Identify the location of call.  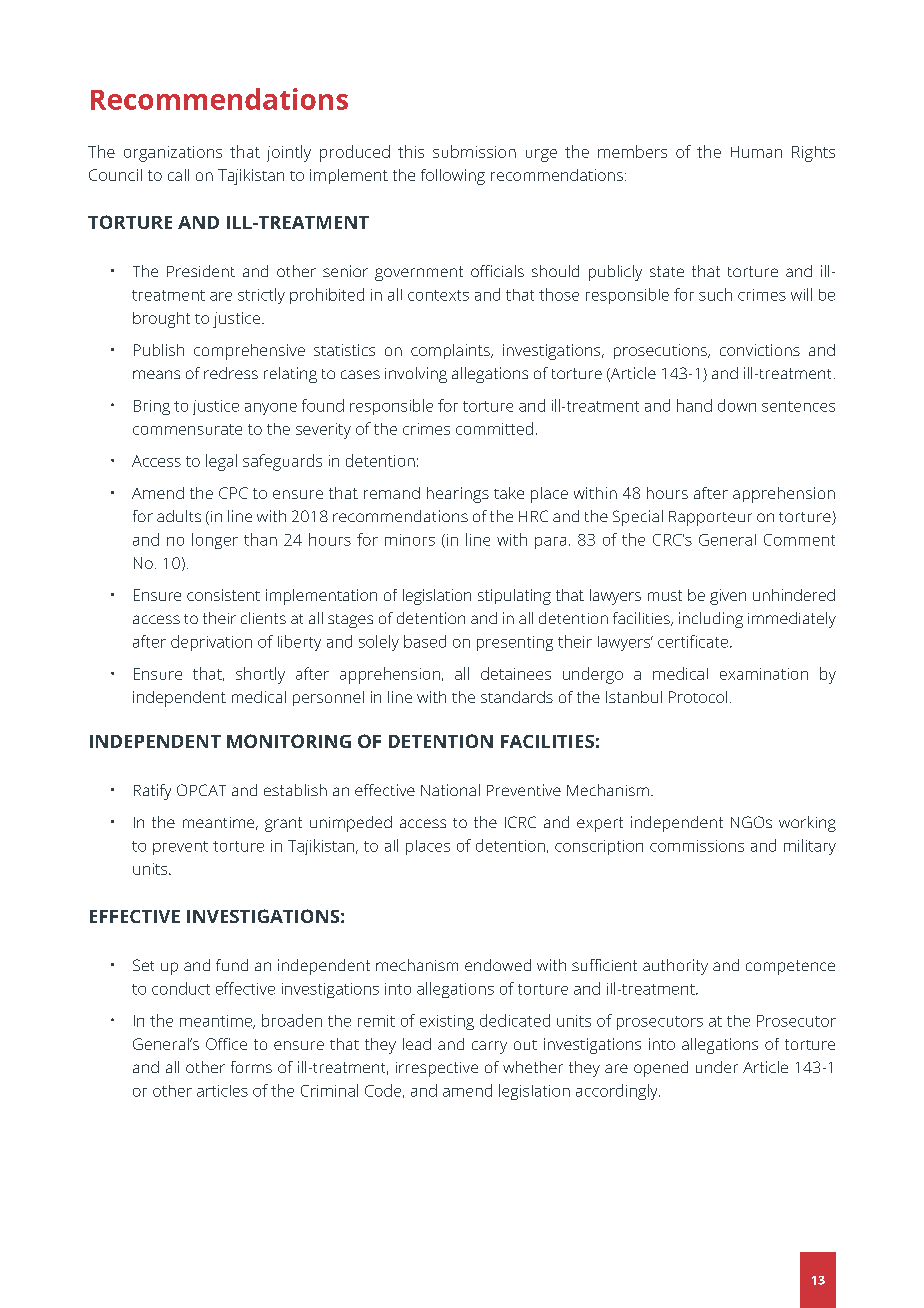
(178, 175).
